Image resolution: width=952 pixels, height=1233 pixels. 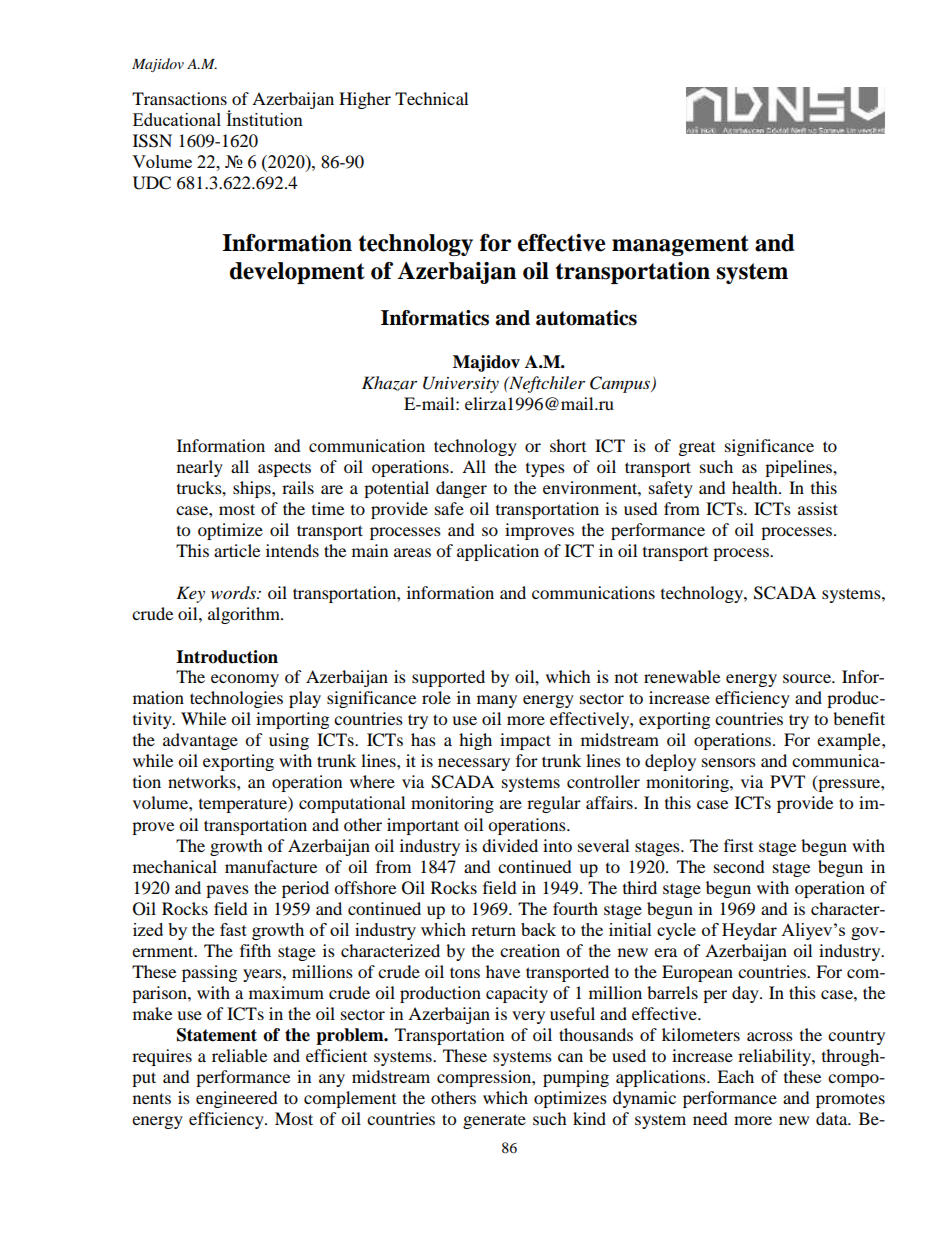 What do you see at coordinates (152, 141) in the screenshot?
I see `ISSN` at bounding box center [152, 141].
